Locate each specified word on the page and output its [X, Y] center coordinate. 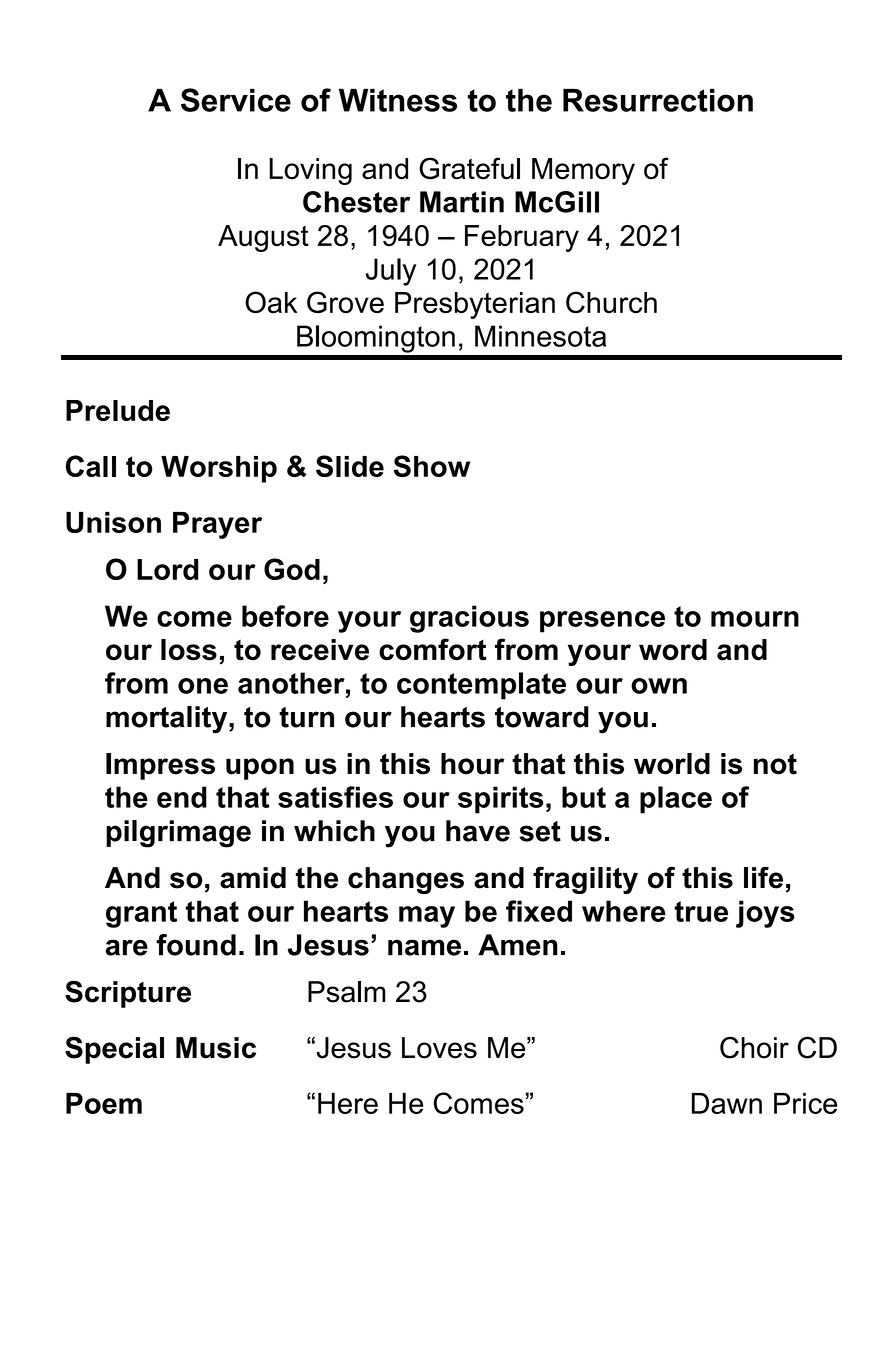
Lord [167, 569]
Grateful [469, 168]
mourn [755, 619]
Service [236, 100]
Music [216, 1048]
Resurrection [658, 100]
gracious [469, 619]
